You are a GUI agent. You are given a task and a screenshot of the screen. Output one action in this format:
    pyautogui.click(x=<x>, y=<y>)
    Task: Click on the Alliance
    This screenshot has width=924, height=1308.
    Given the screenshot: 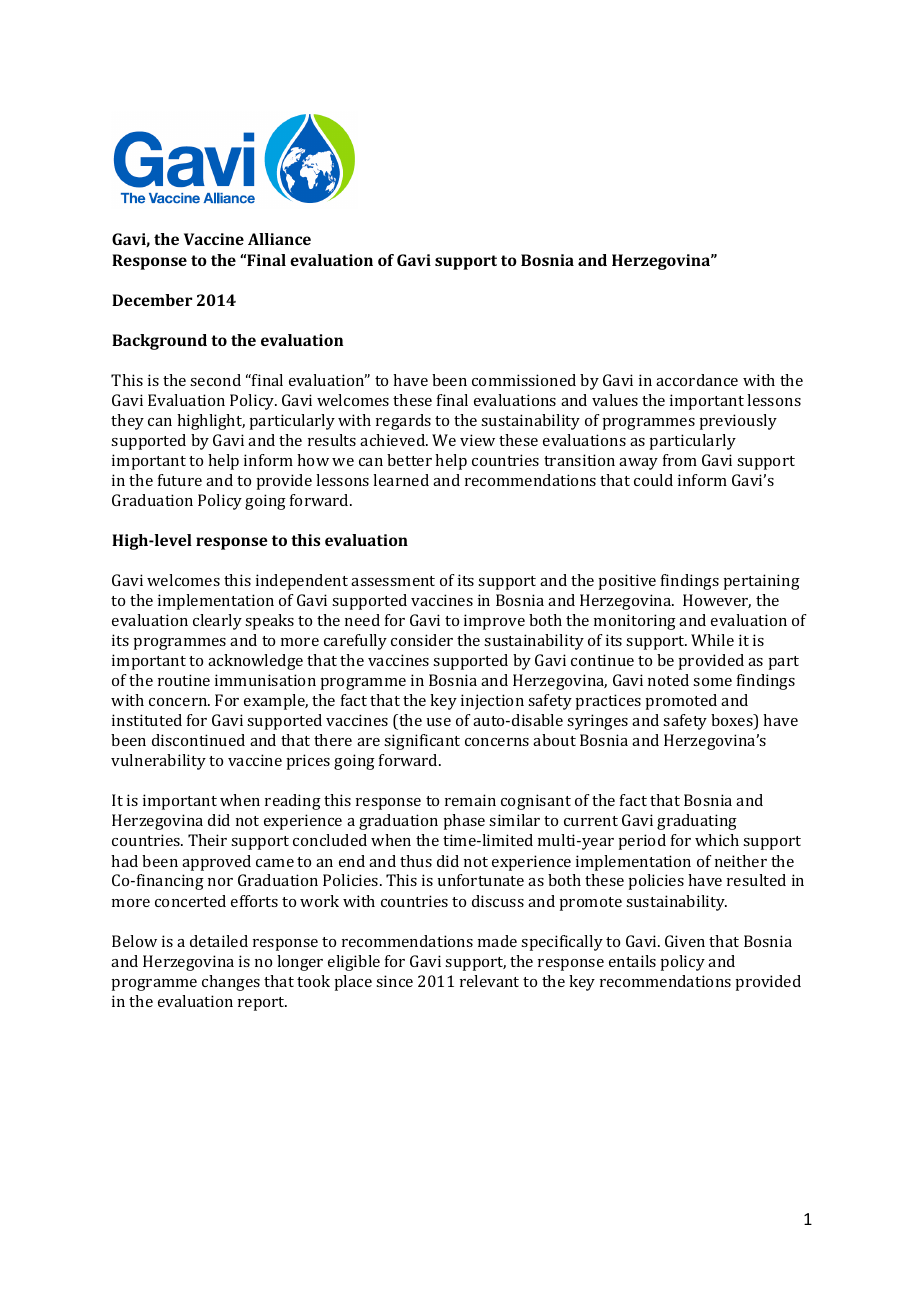 What is the action you would take?
    pyautogui.click(x=279, y=239)
